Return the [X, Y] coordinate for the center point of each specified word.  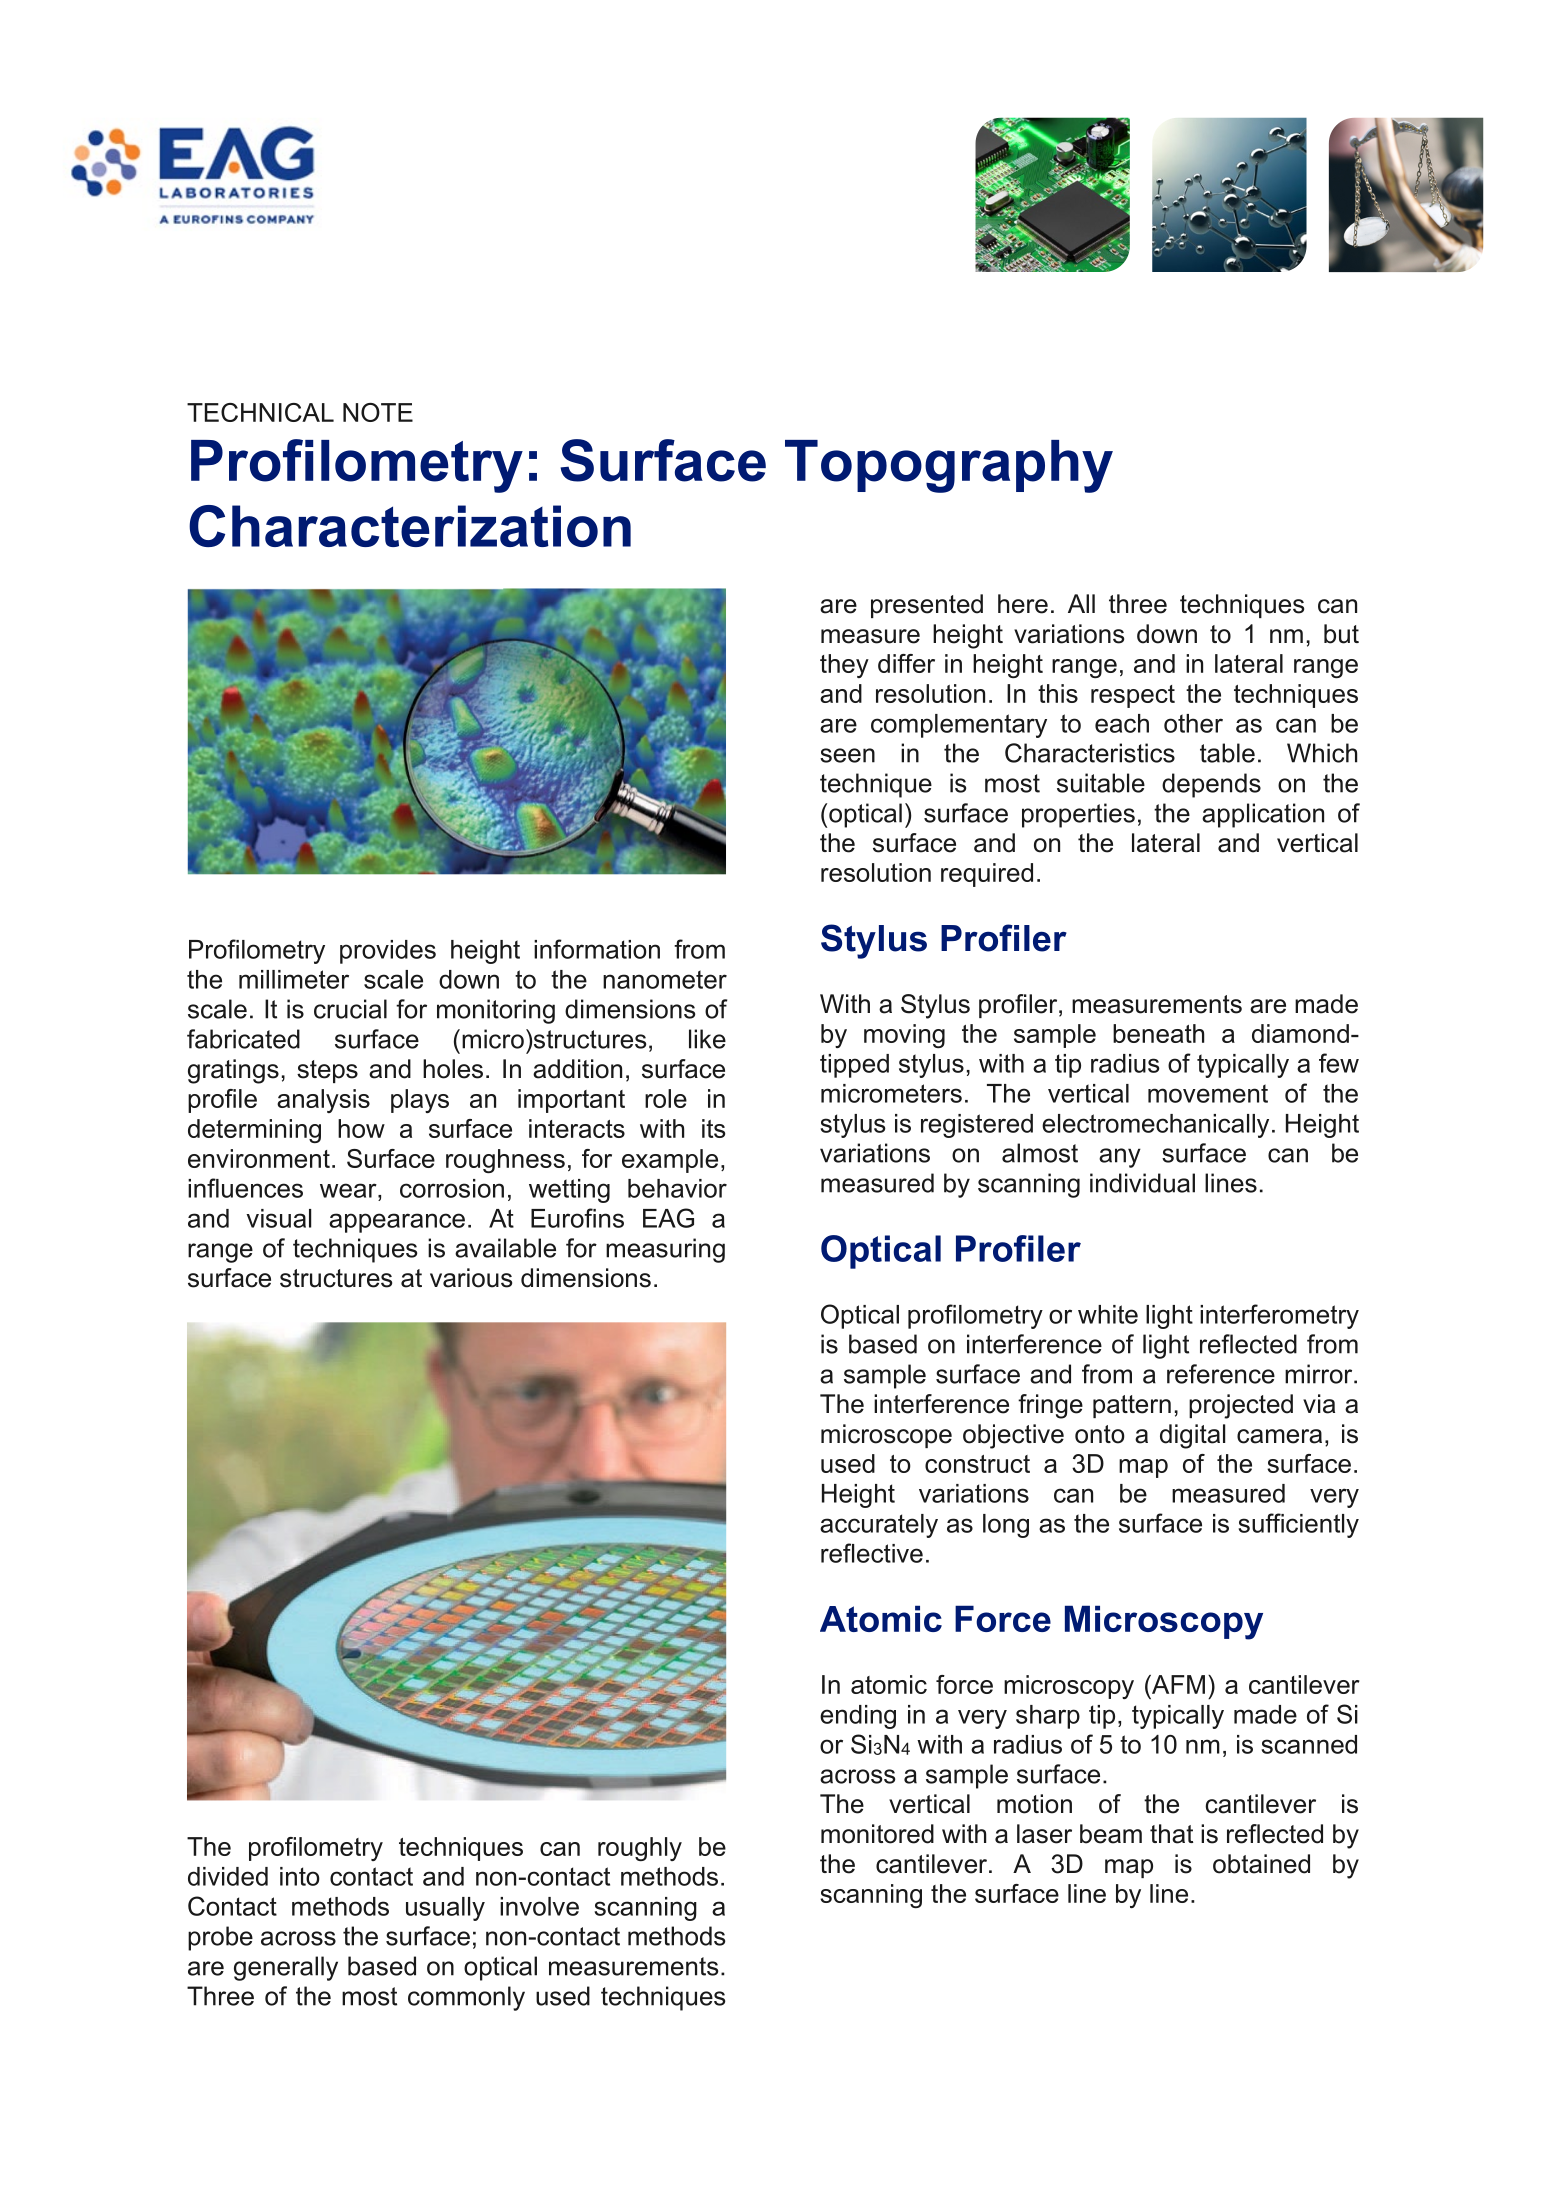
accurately [879, 1526]
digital [1192, 1436]
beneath [1158, 1033]
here [1023, 604]
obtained [1261, 1864]
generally [286, 1968]
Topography [949, 466]
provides [388, 952]
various [471, 1278]
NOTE [378, 412]
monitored [877, 1834]
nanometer [665, 979]
